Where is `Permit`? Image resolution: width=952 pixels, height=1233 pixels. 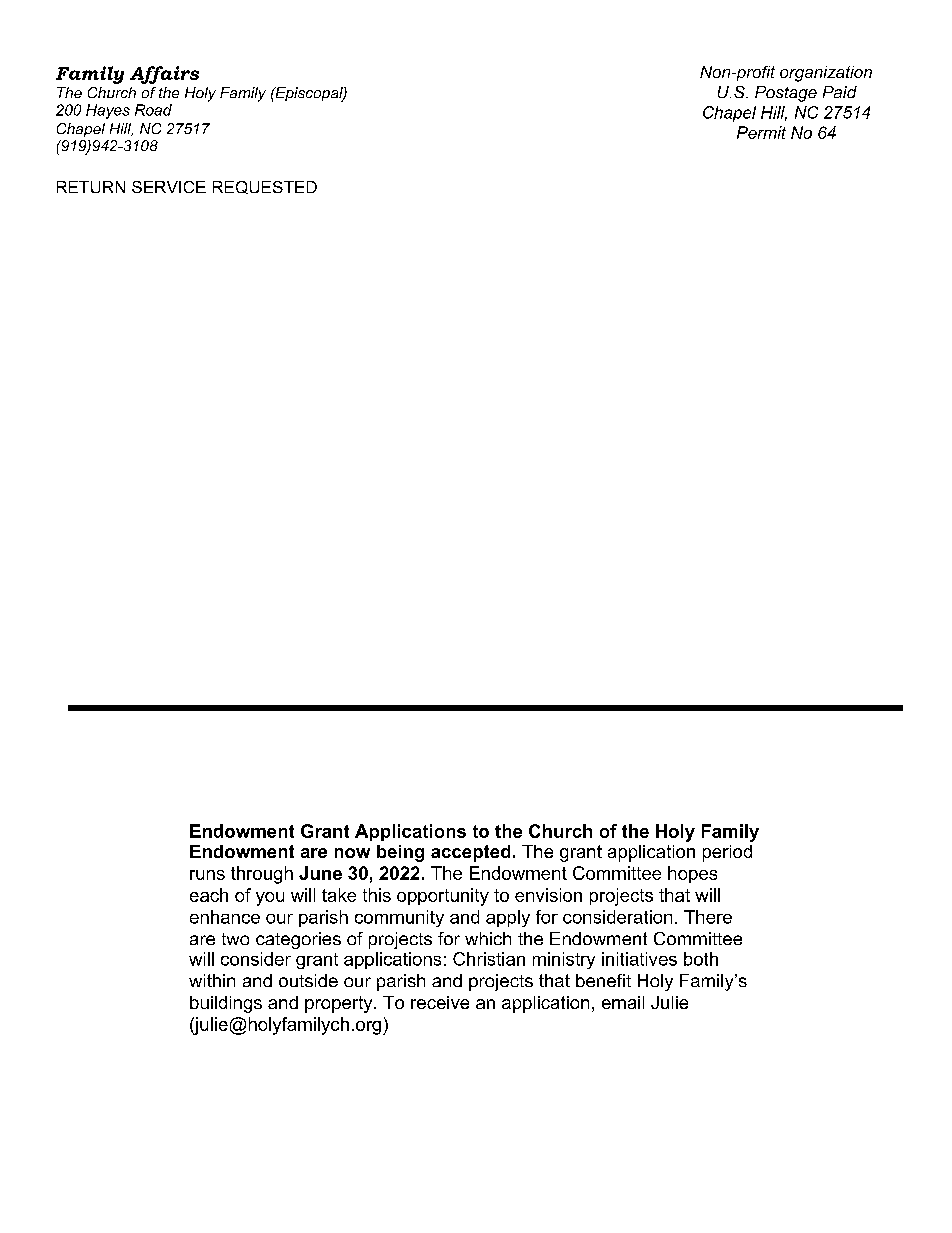
Permit is located at coordinates (761, 132).
